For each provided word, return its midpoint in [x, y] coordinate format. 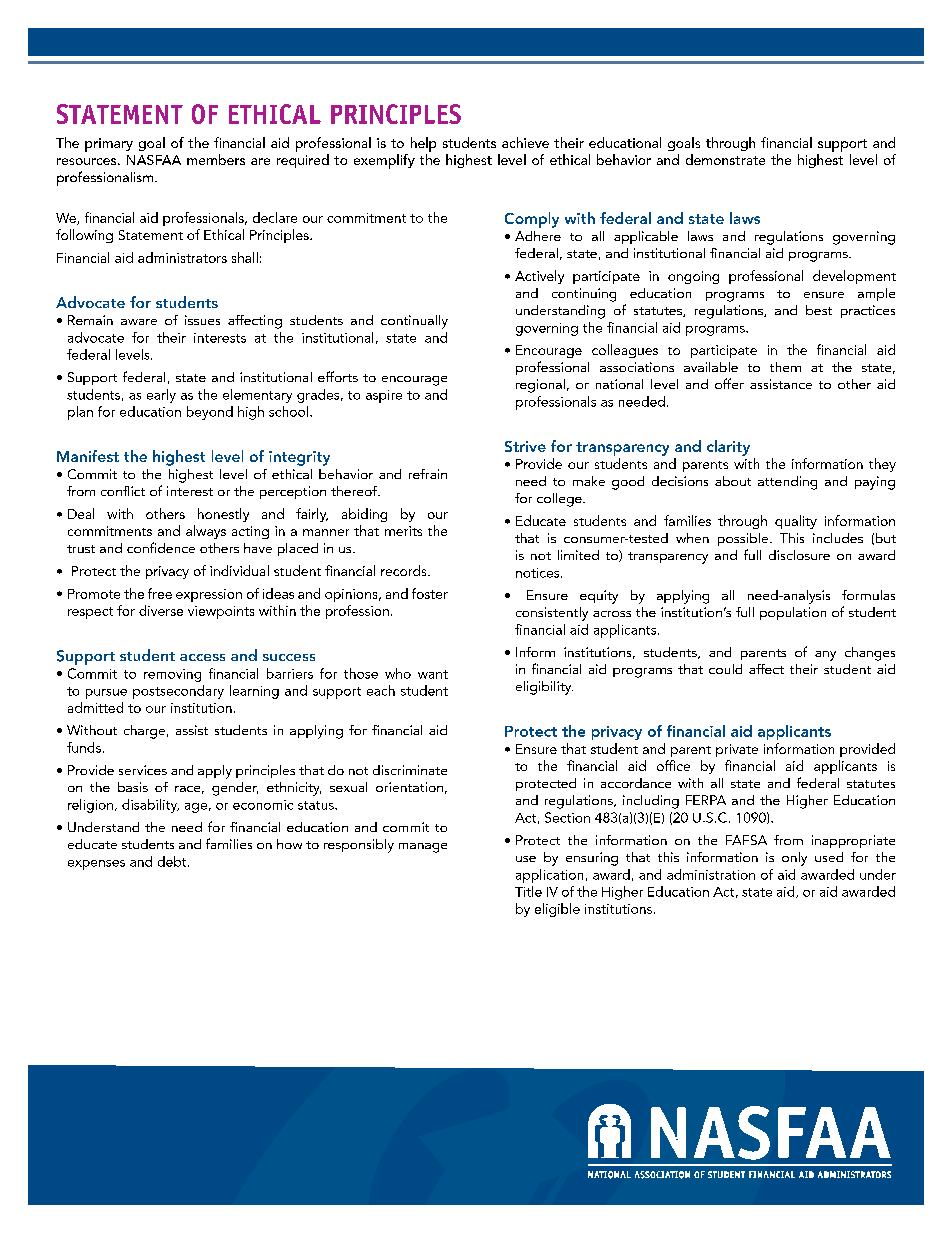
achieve [525, 142]
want [433, 674]
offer [729, 383]
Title [528, 891]
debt [173, 861]
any [825, 656]
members [216, 159]
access [202, 657]
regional [540, 386]
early [161, 396]
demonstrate [725, 159]
